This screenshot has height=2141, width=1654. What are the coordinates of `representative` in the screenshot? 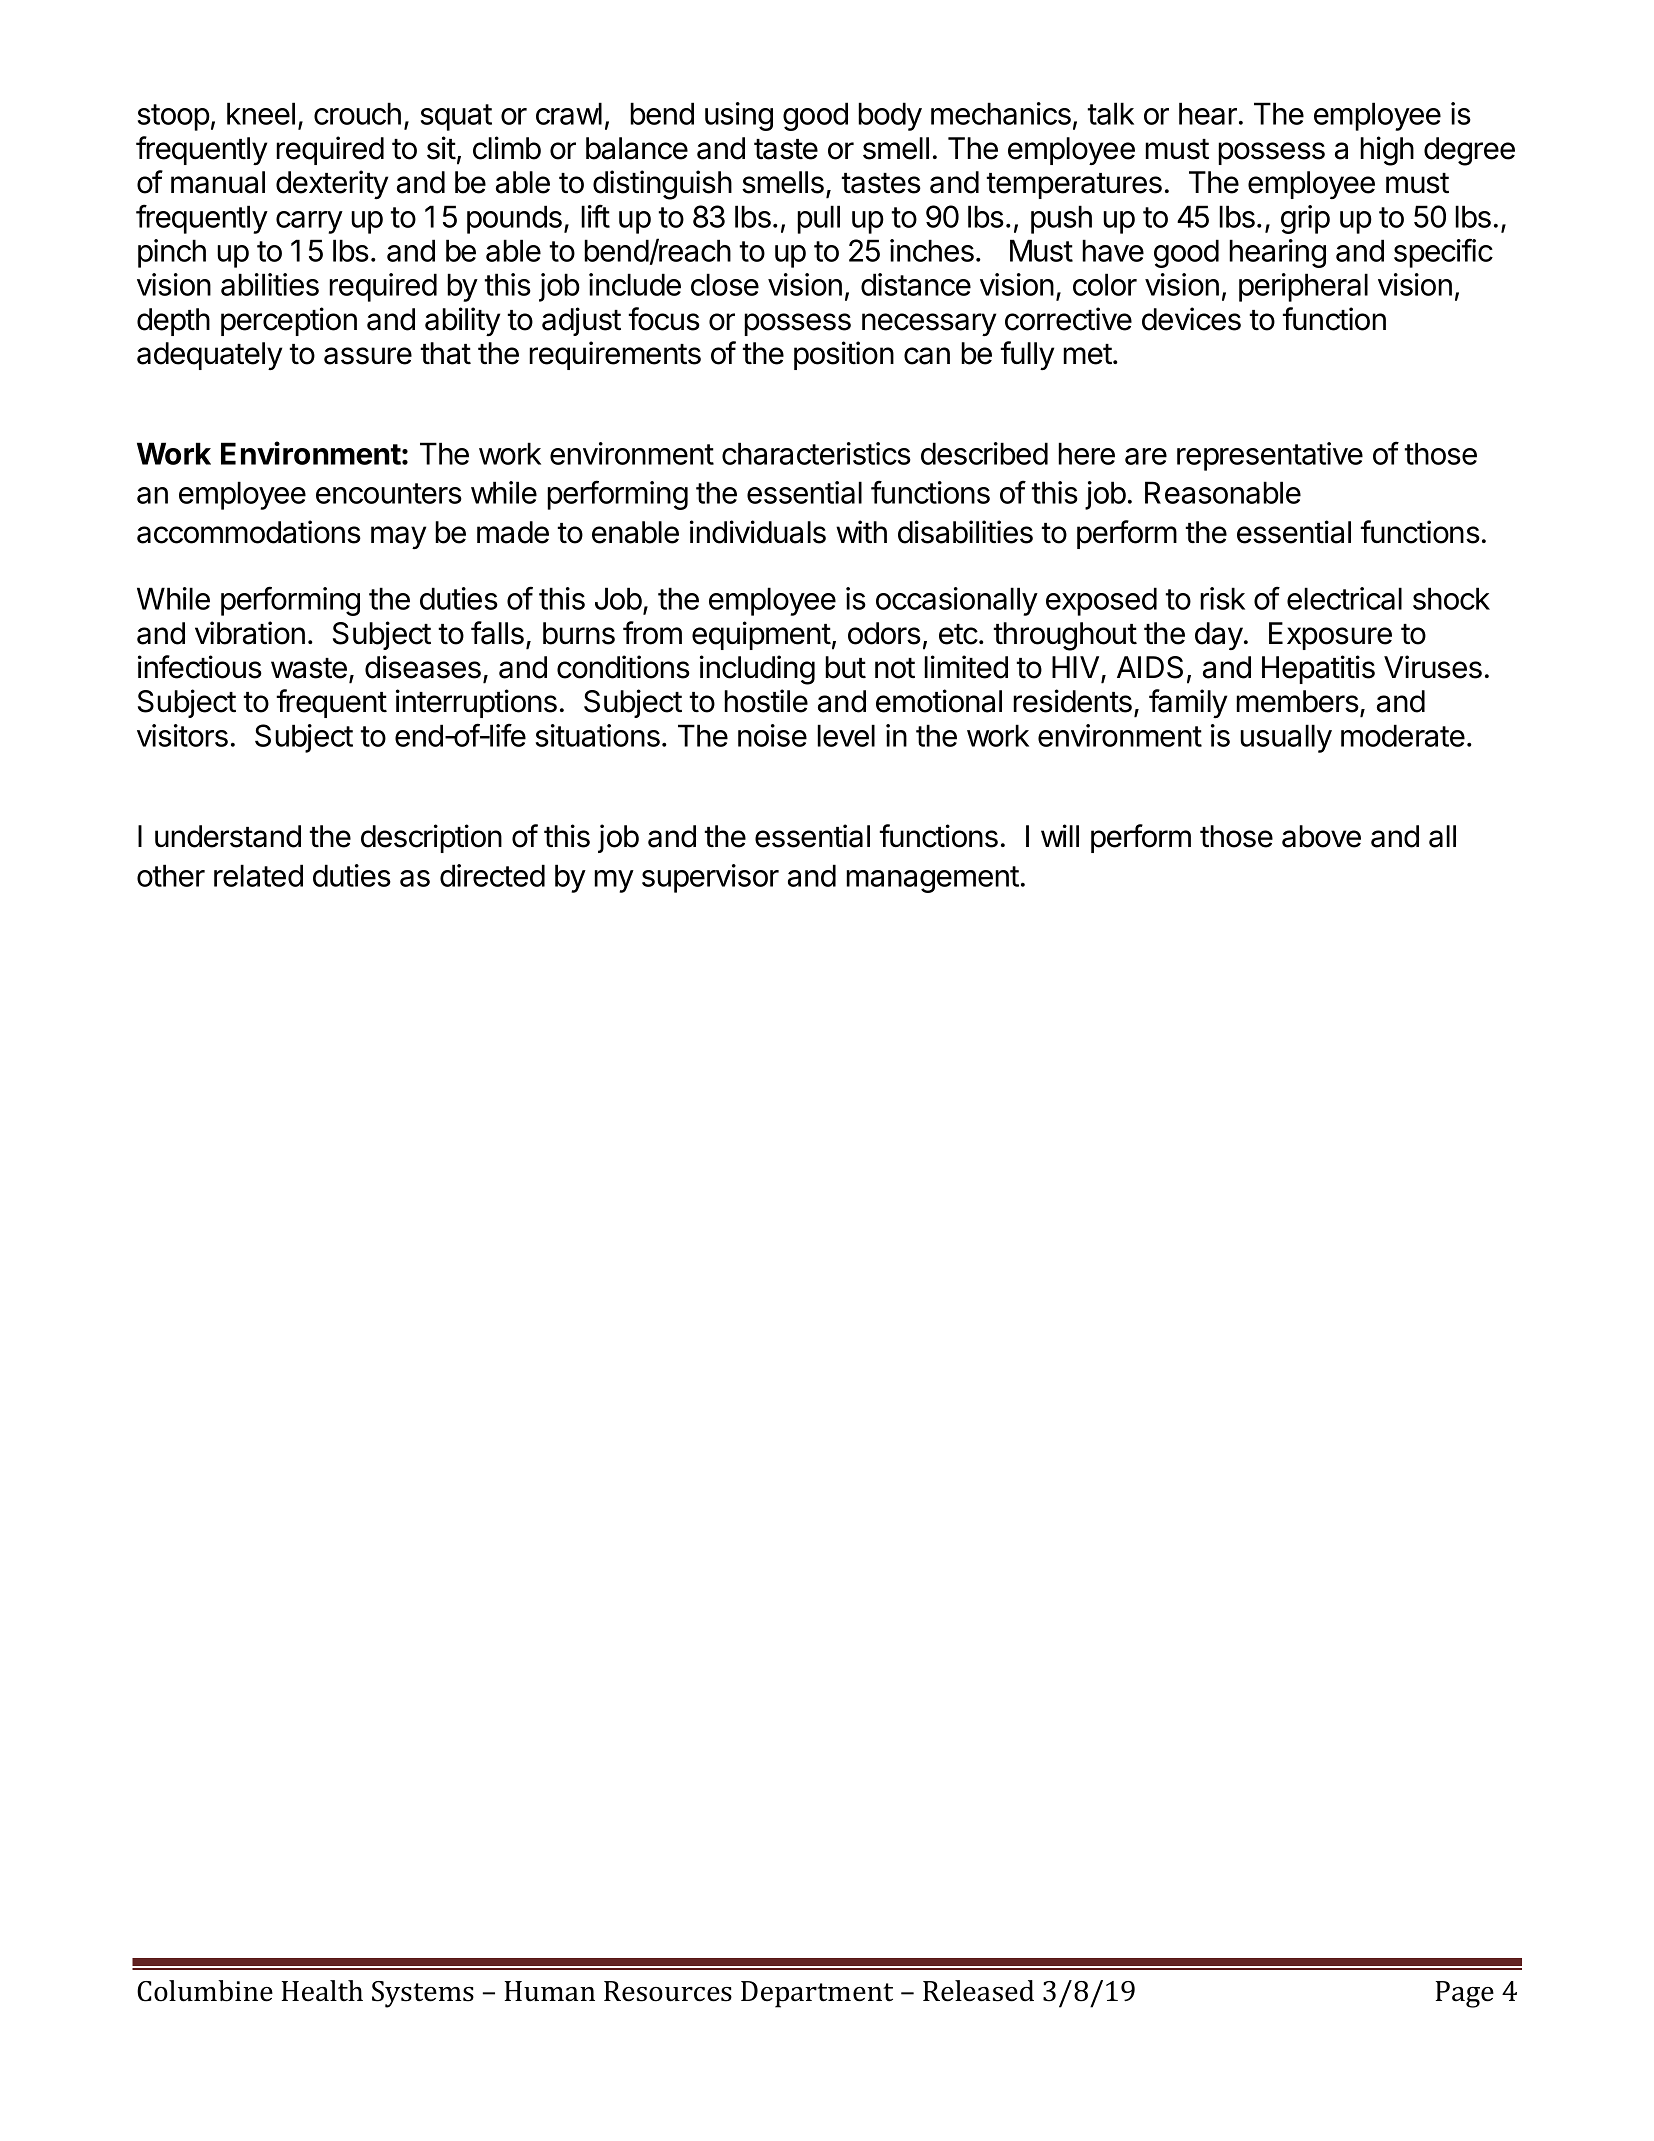 It's located at (1270, 456).
